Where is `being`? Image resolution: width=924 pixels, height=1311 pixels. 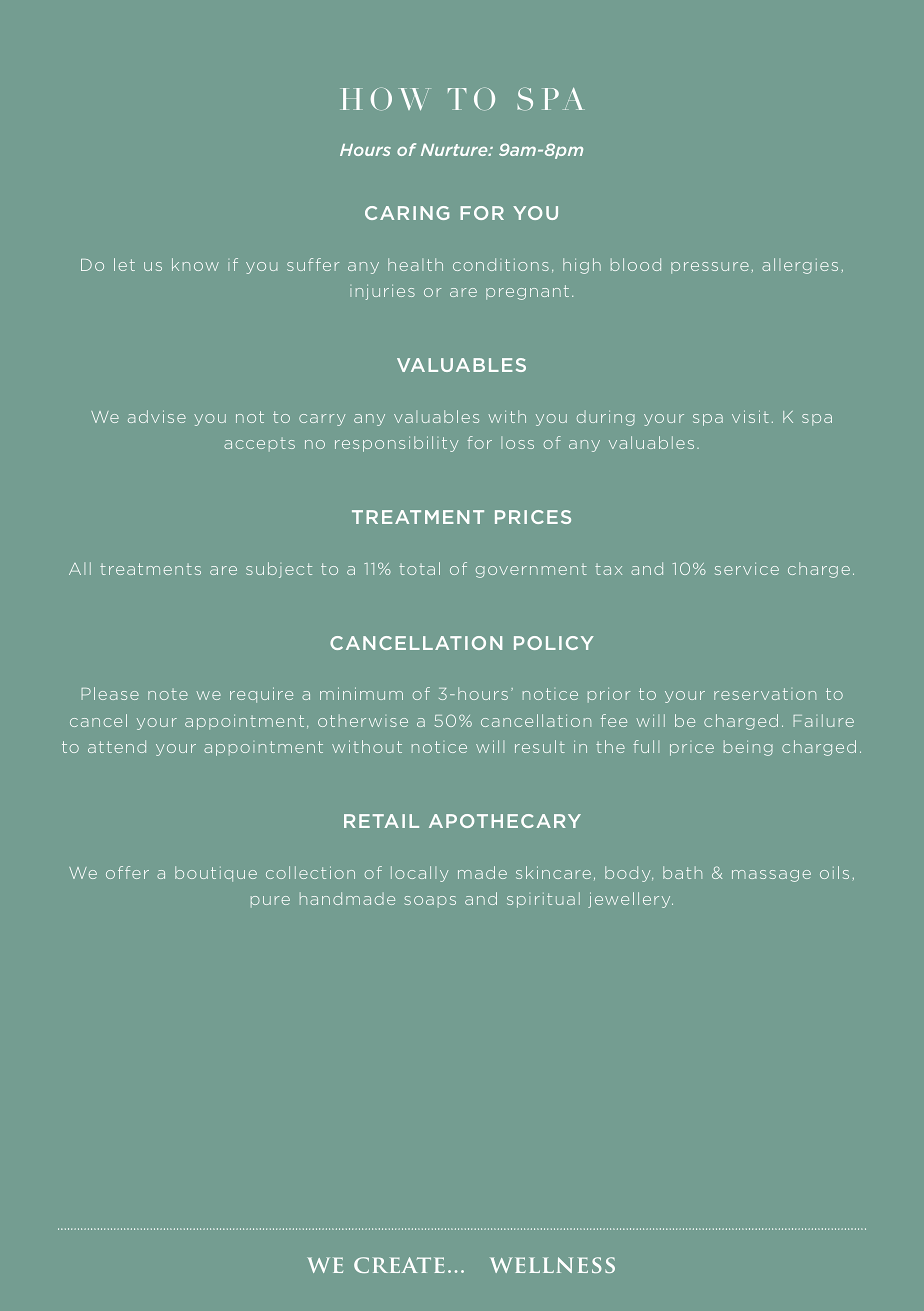
being is located at coordinates (748, 748).
